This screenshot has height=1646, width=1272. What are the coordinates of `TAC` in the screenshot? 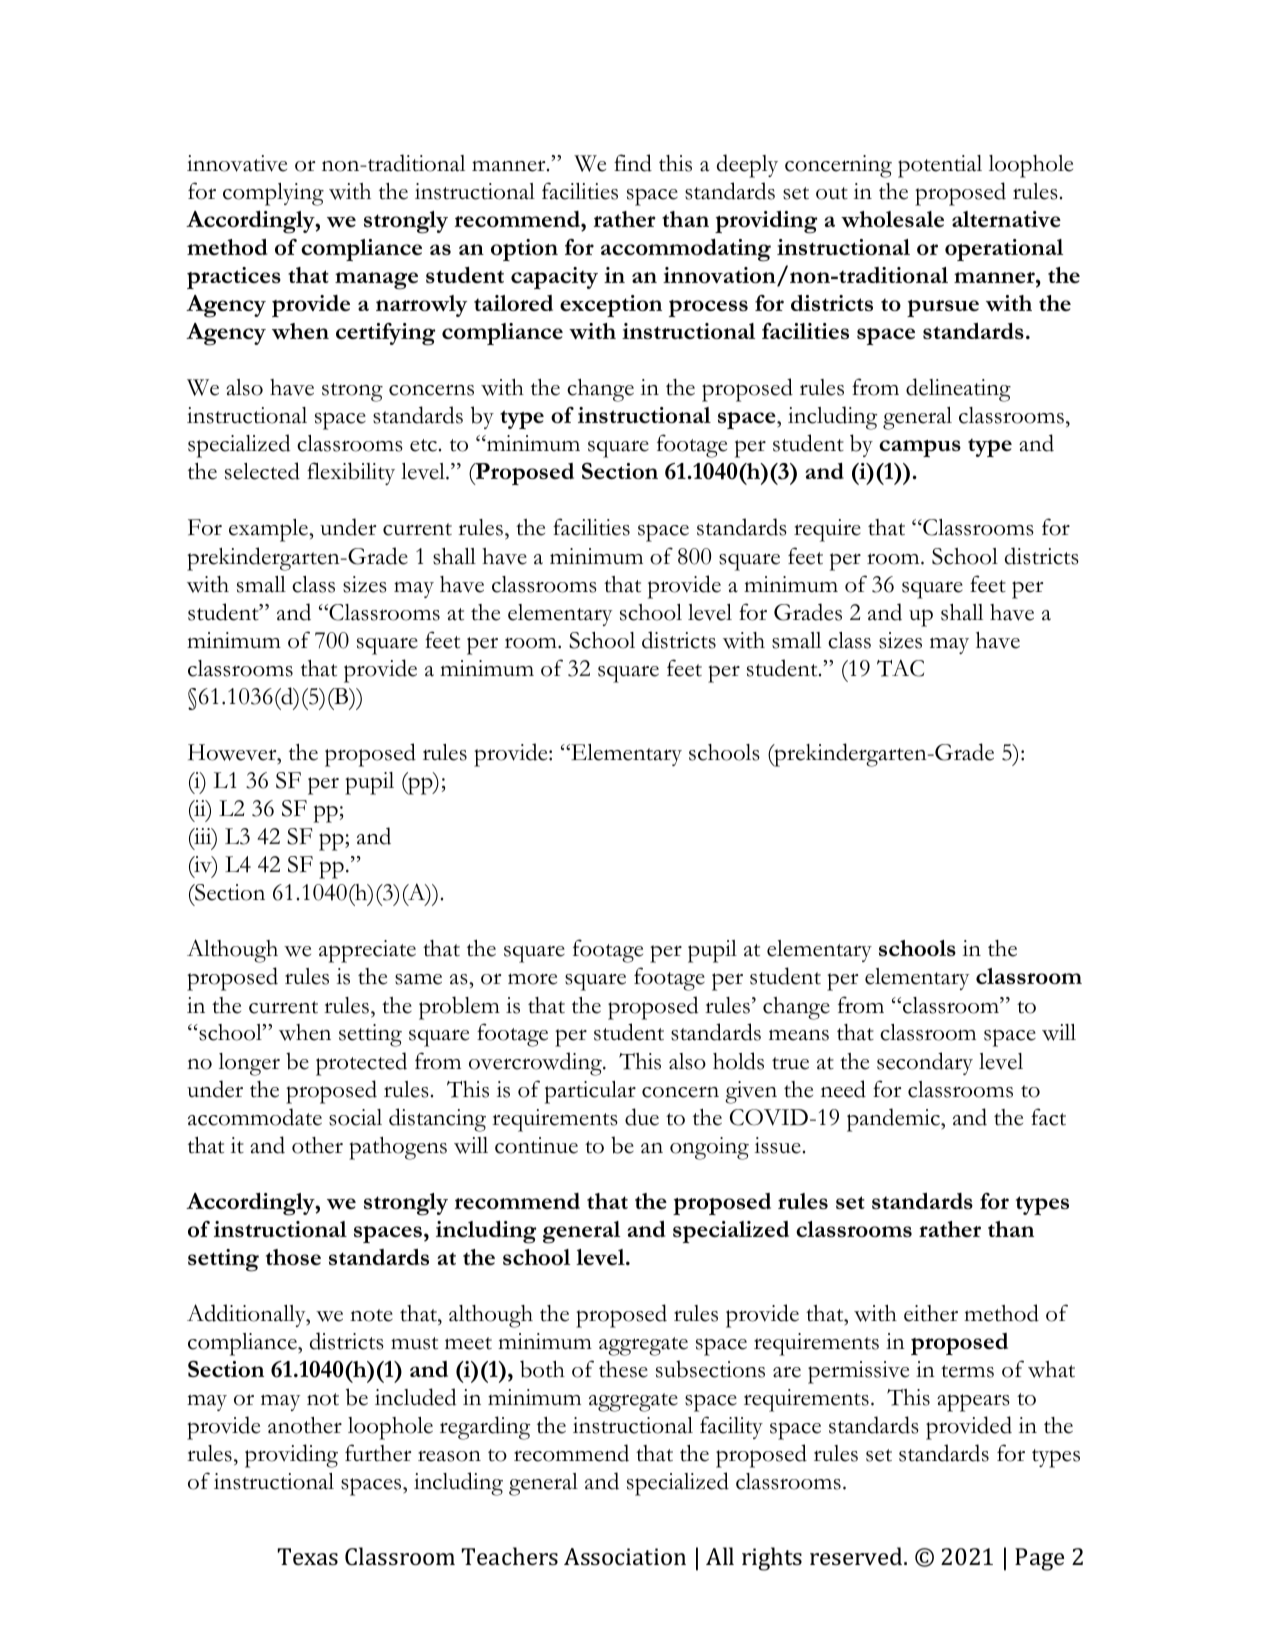 It's located at (900, 668).
